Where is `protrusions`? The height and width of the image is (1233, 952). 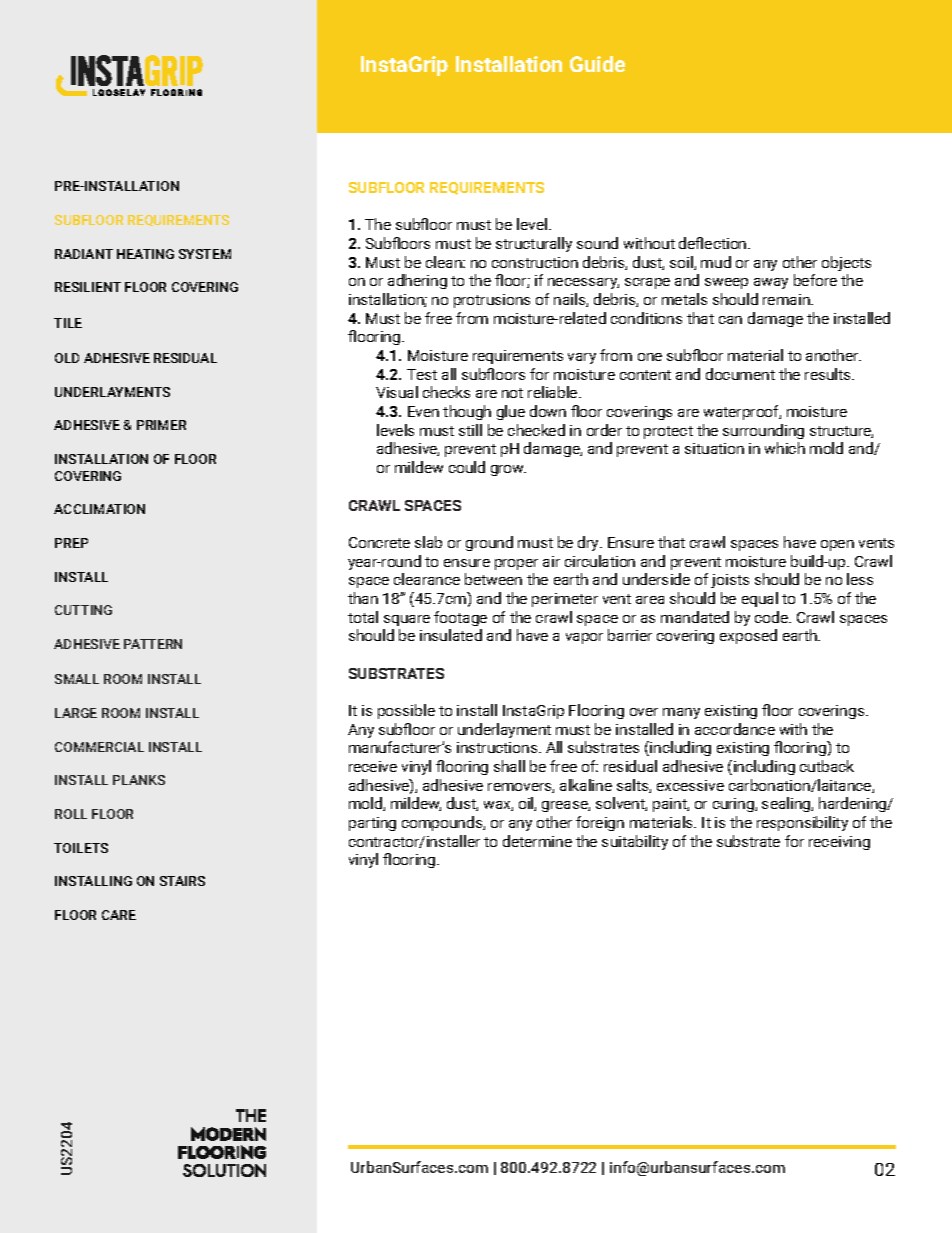 protrusions is located at coordinates (492, 301).
